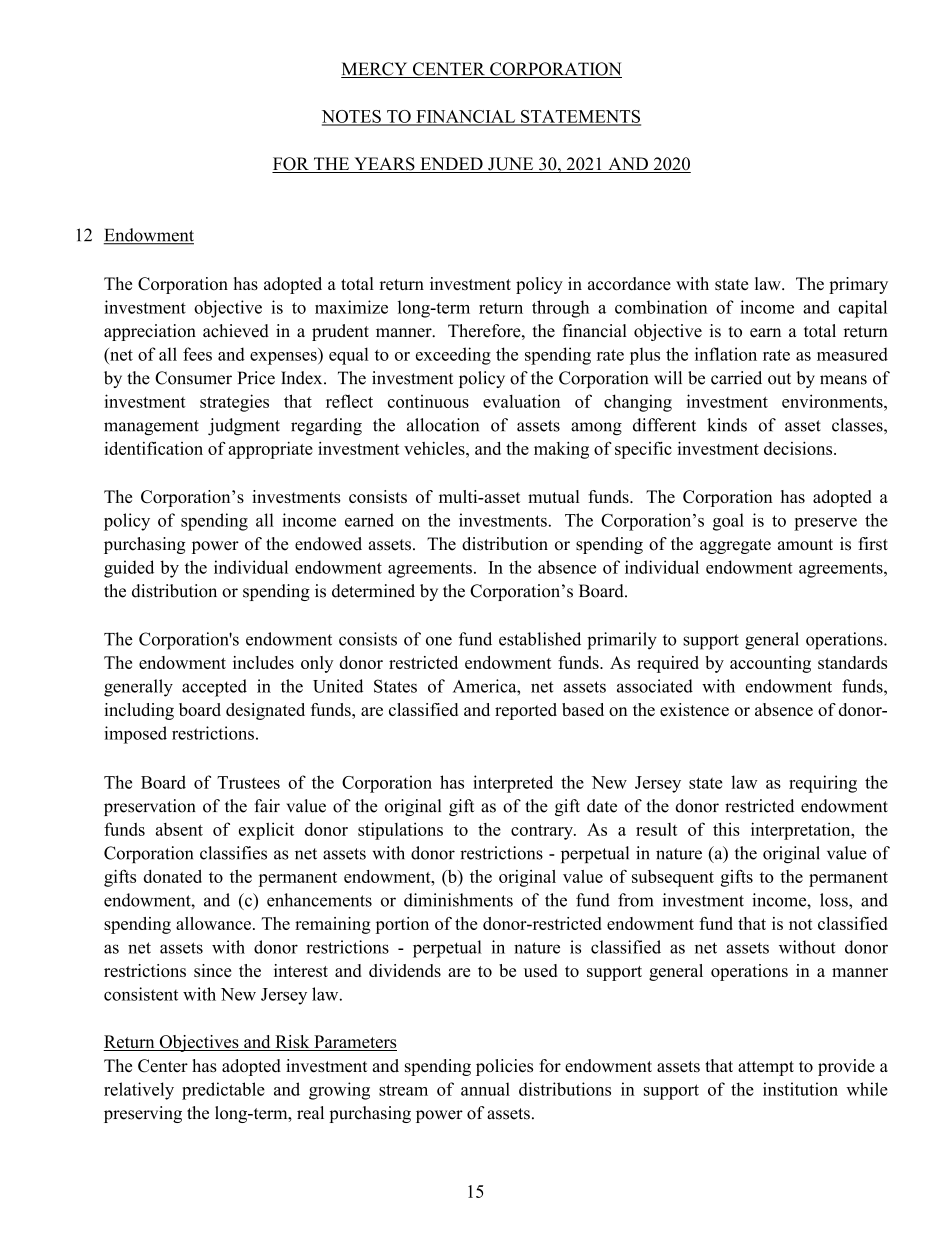 The height and width of the screenshot is (1233, 952). I want to click on established, so click(540, 639).
